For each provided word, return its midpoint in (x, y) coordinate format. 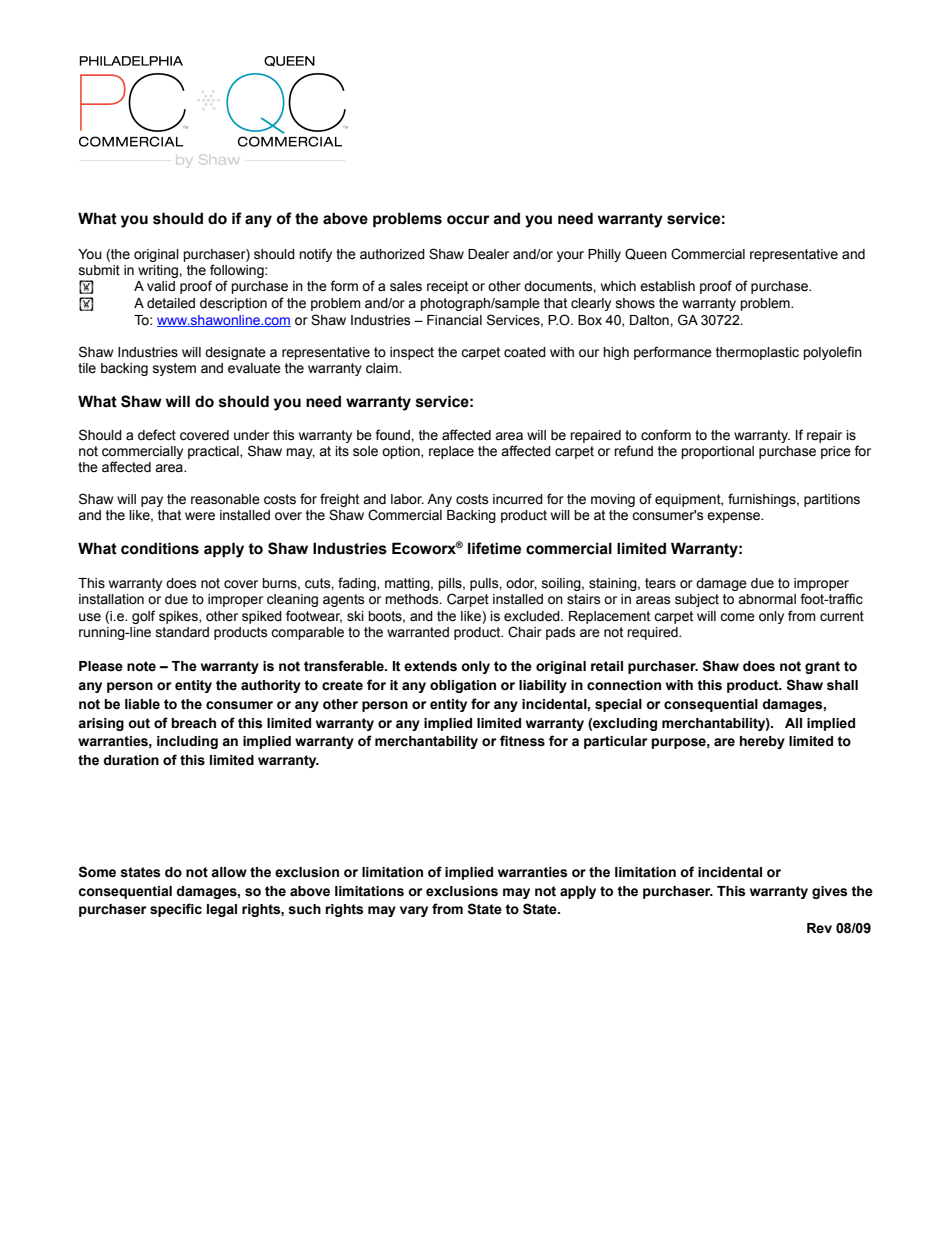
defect (157, 435)
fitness (522, 741)
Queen (646, 254)
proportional (717, 452)
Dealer (488, 254)
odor (521, 584)
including (187, 742)
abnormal (767, 599)
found (393, 435)
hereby (762, 742)
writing (159, 271)
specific (176, 910)
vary (414, 911)
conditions (160, 548)
